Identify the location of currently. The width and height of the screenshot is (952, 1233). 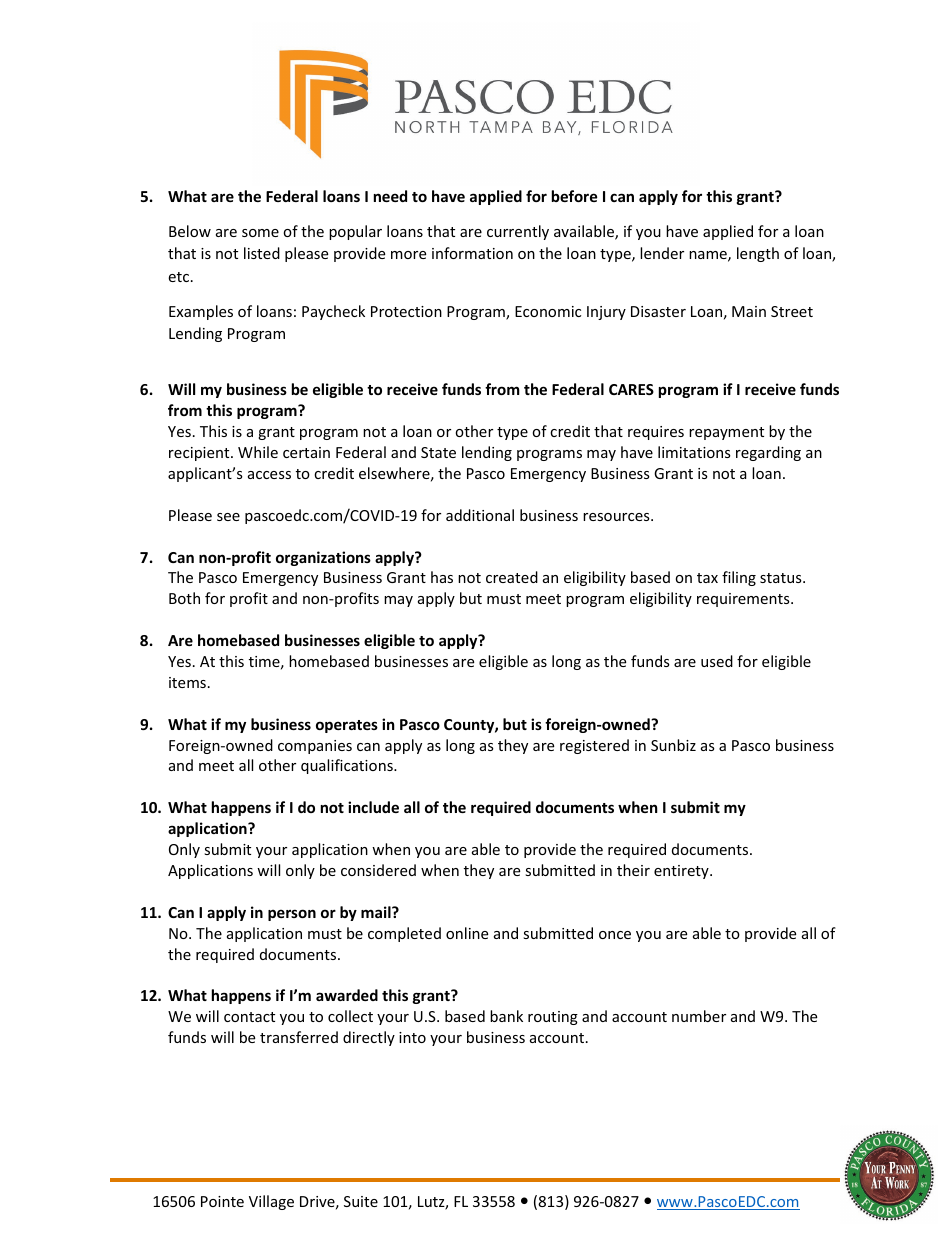
(518, 232).
